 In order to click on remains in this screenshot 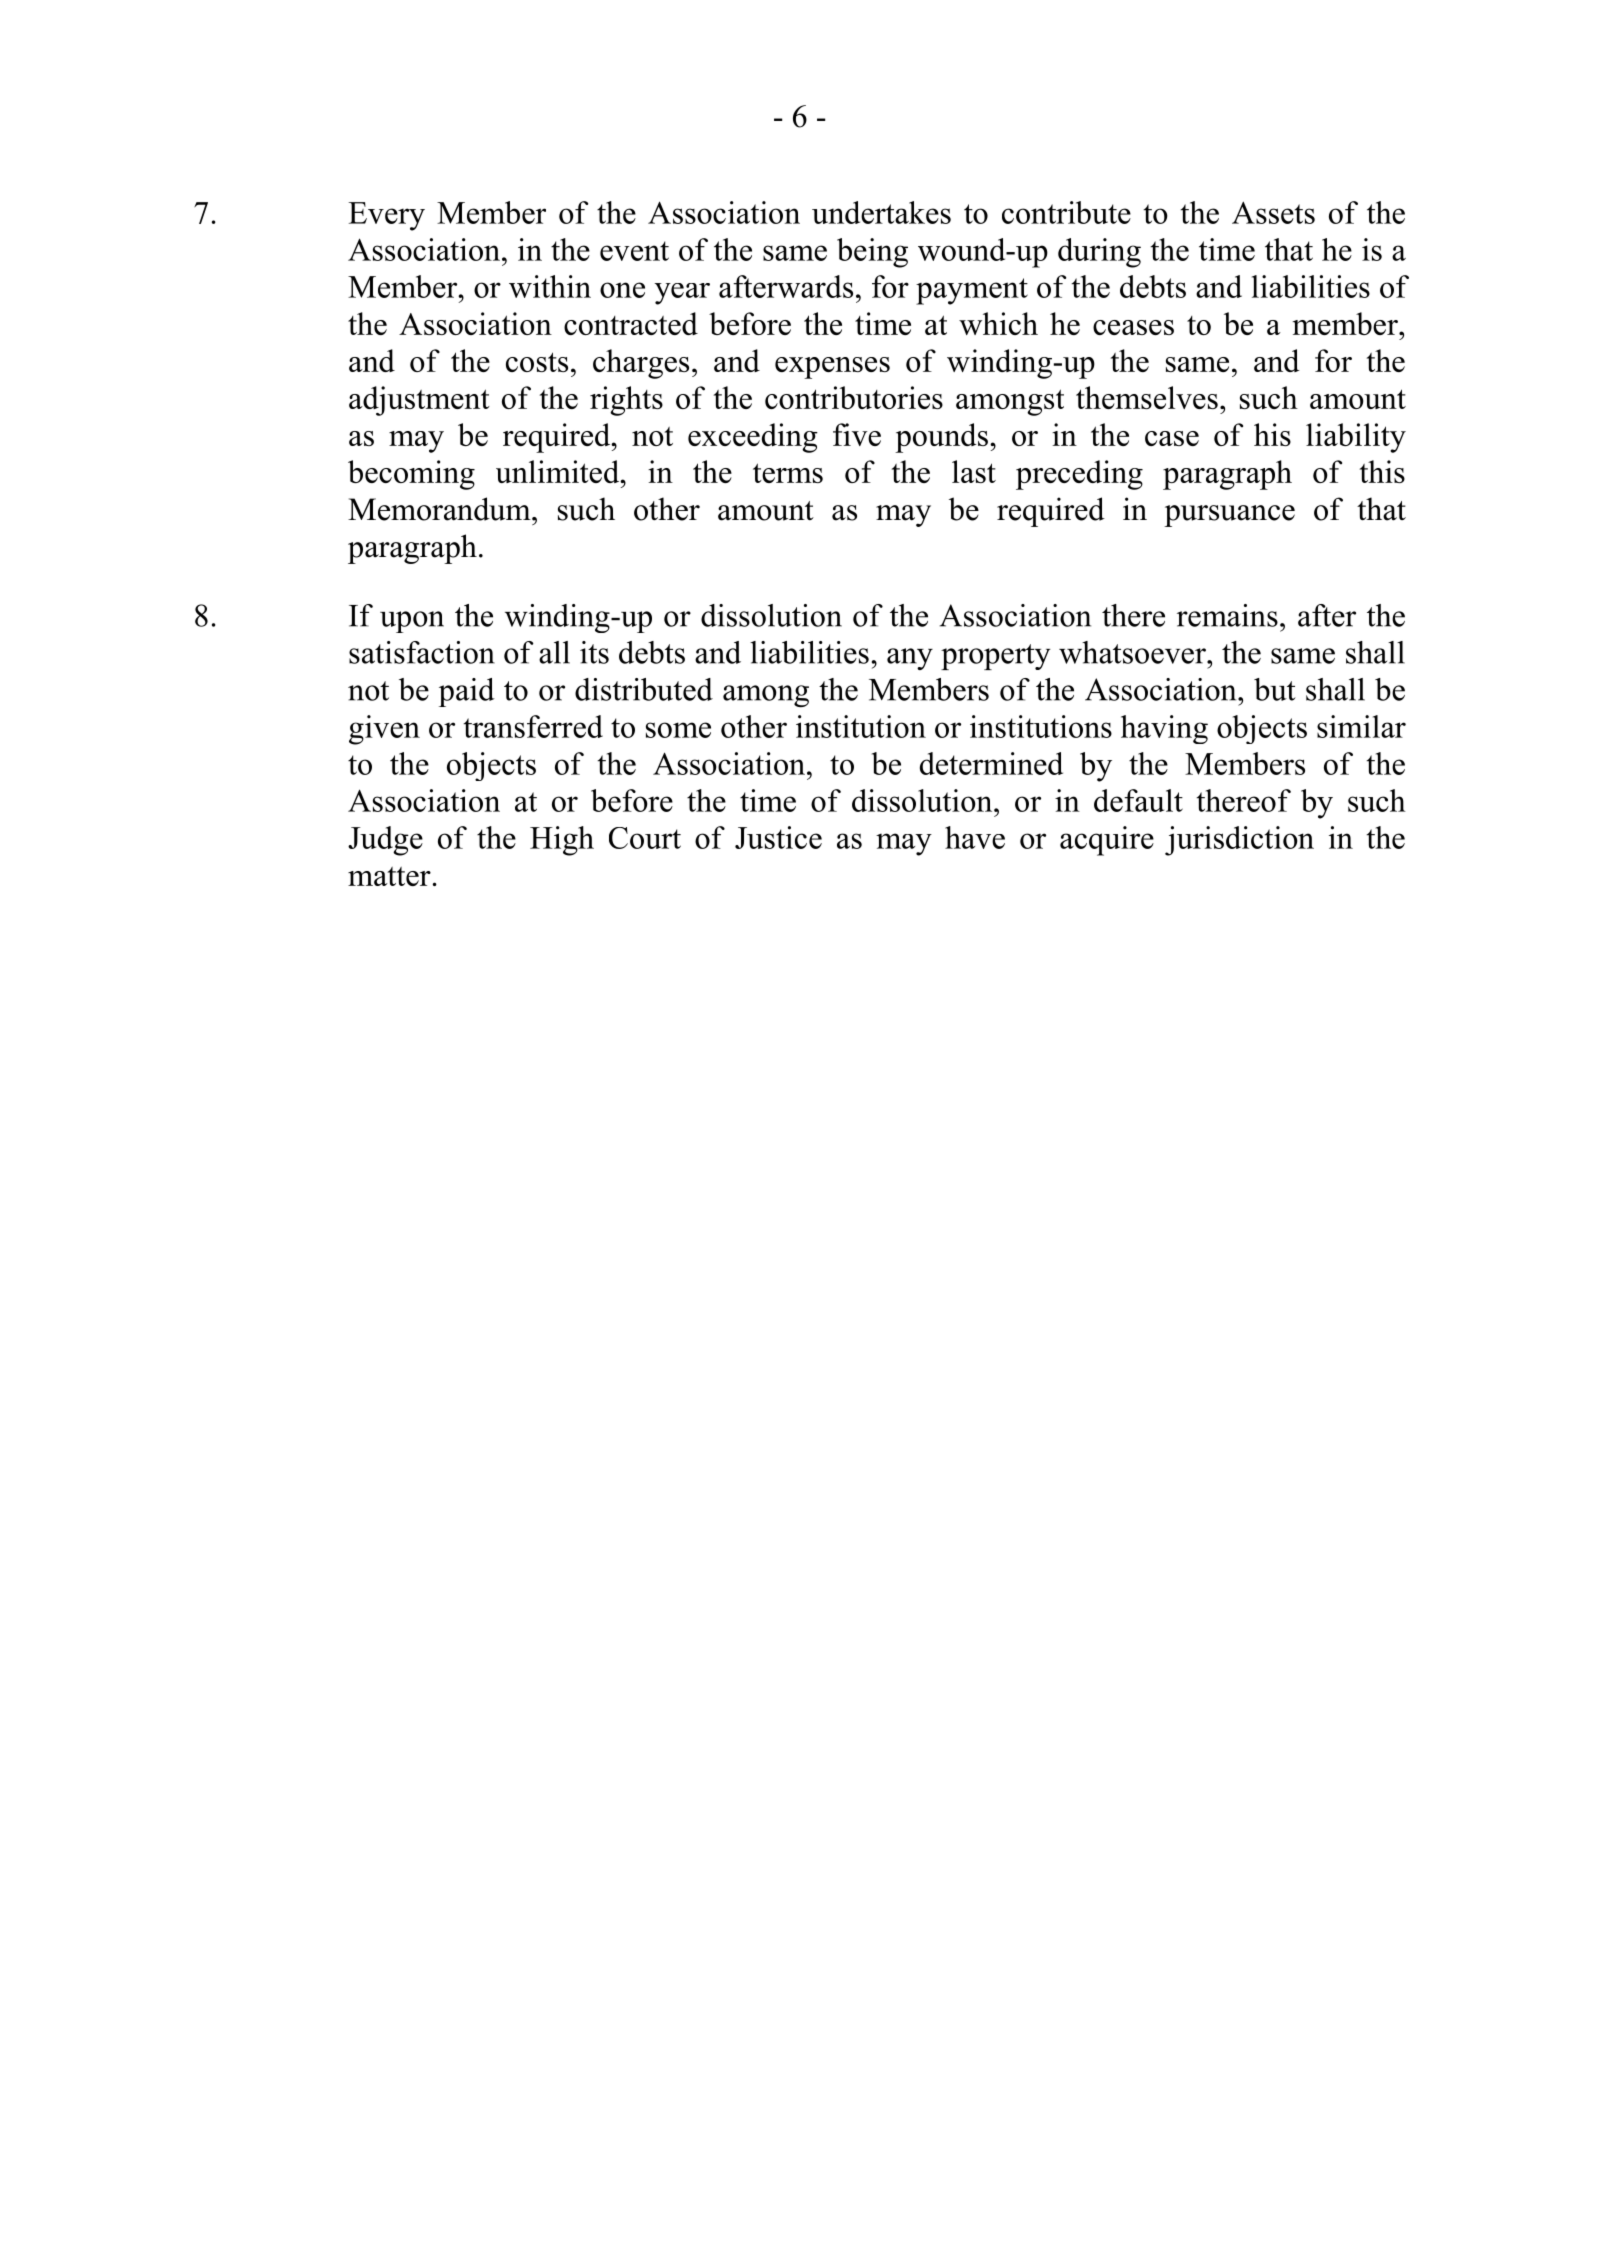, I will do `click(1227, 615)`.
